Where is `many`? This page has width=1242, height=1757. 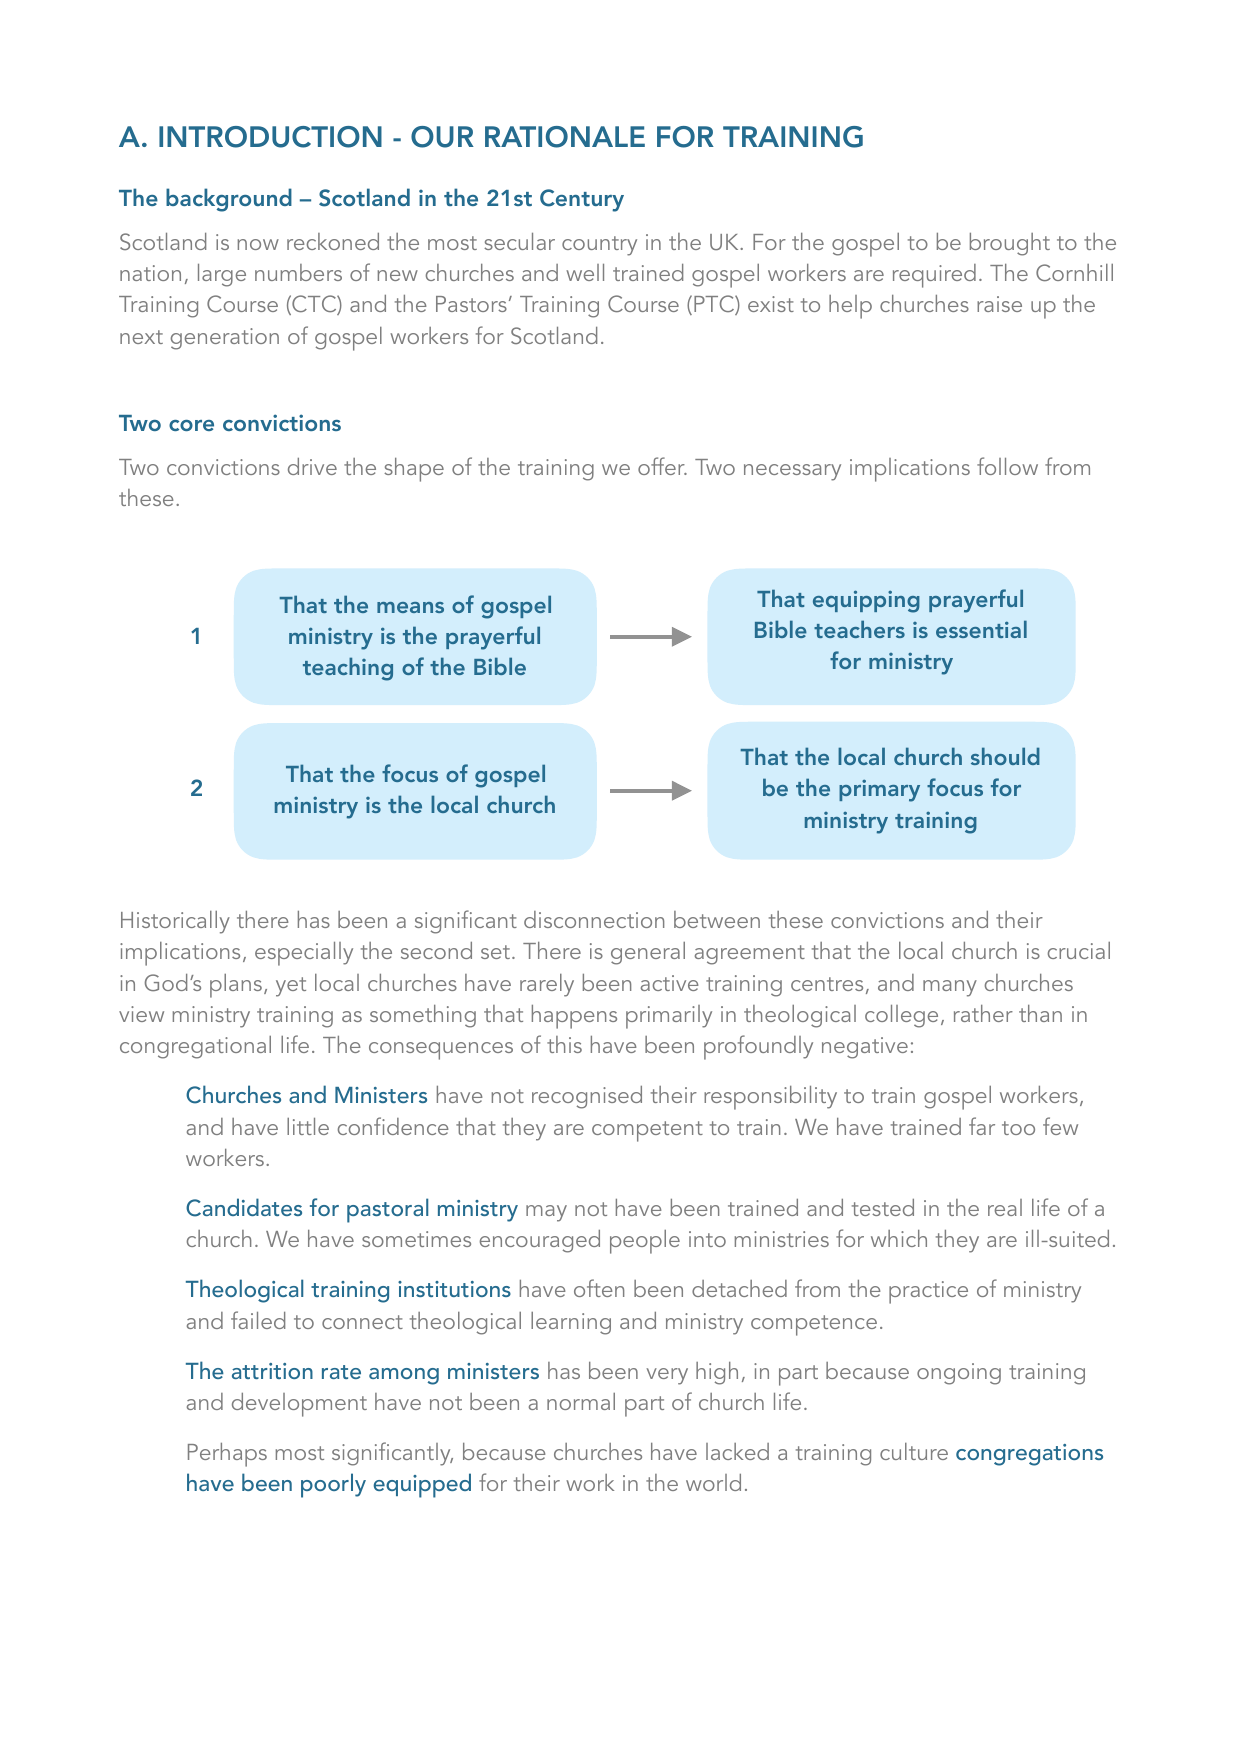 many is located at coordinates (950, 988).
